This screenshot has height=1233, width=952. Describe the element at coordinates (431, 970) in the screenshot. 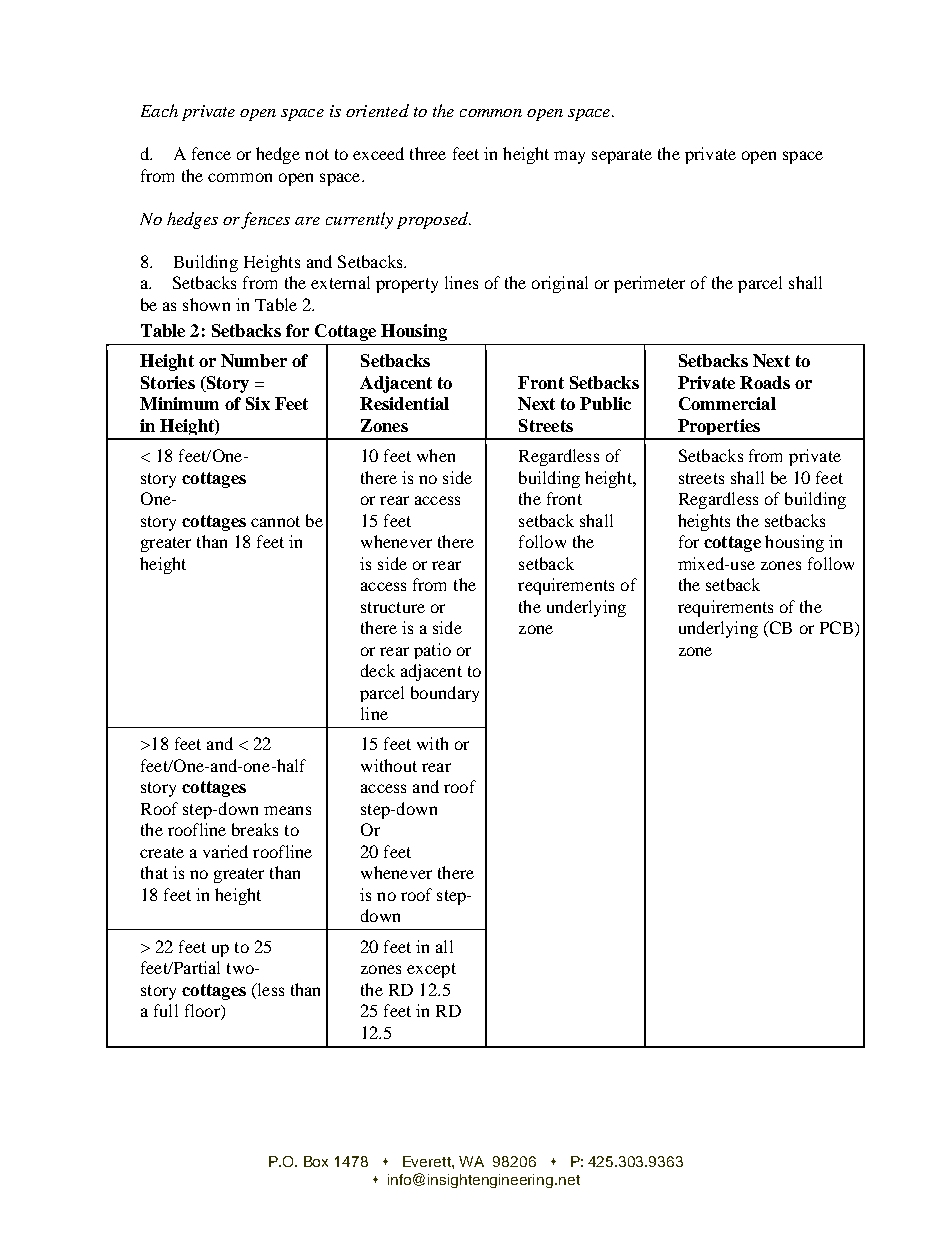

I see `except` at that location.
